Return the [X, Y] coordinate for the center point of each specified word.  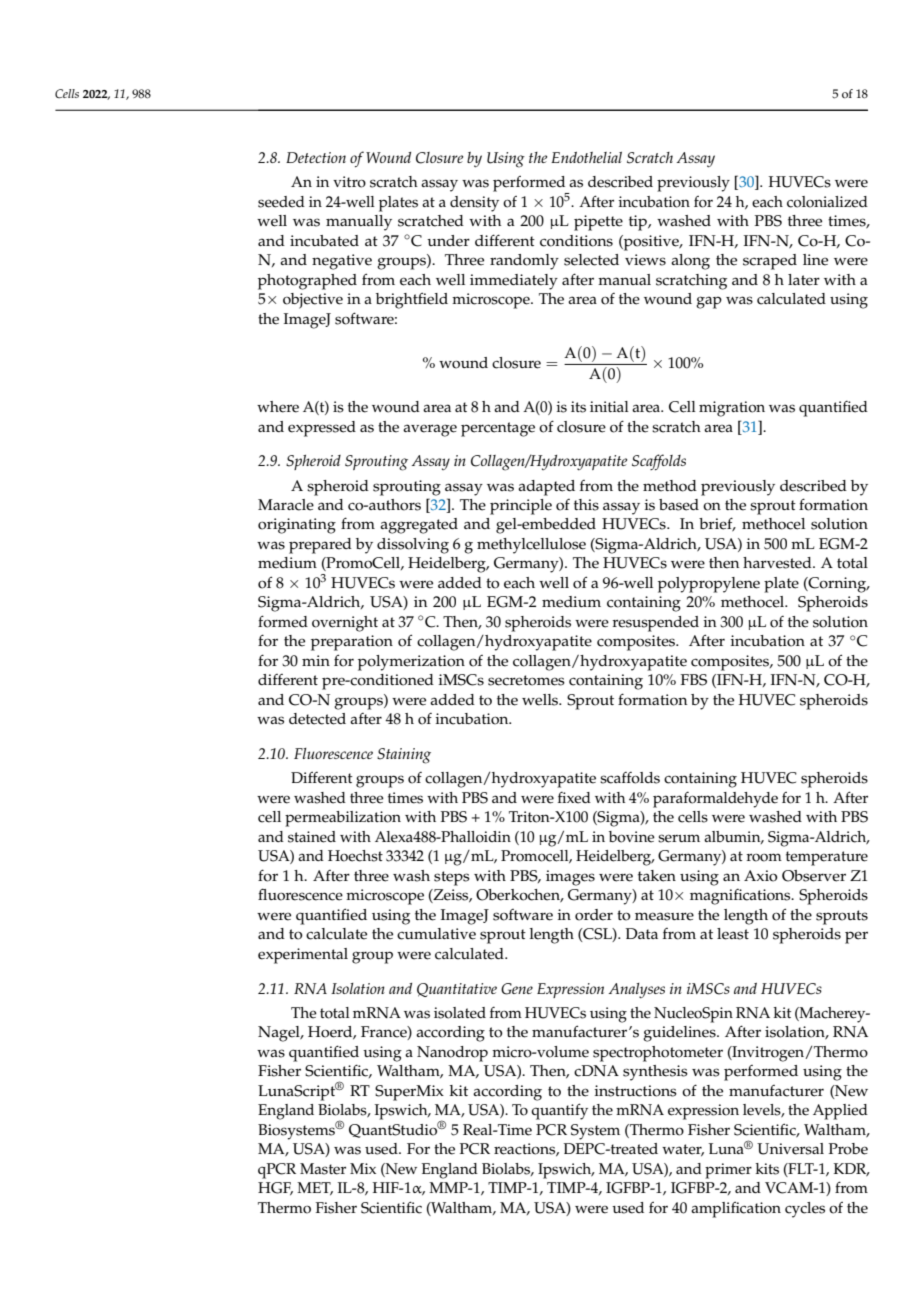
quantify [559, 1111]
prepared [320, 546]
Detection [316, 157]
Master [323, 1169]
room [764, 857]
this [586, 505]
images [570, 878]
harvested [778, 563]
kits [767, 1169]
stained [312, 837]
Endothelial [586, 157]
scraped [770, 262]
